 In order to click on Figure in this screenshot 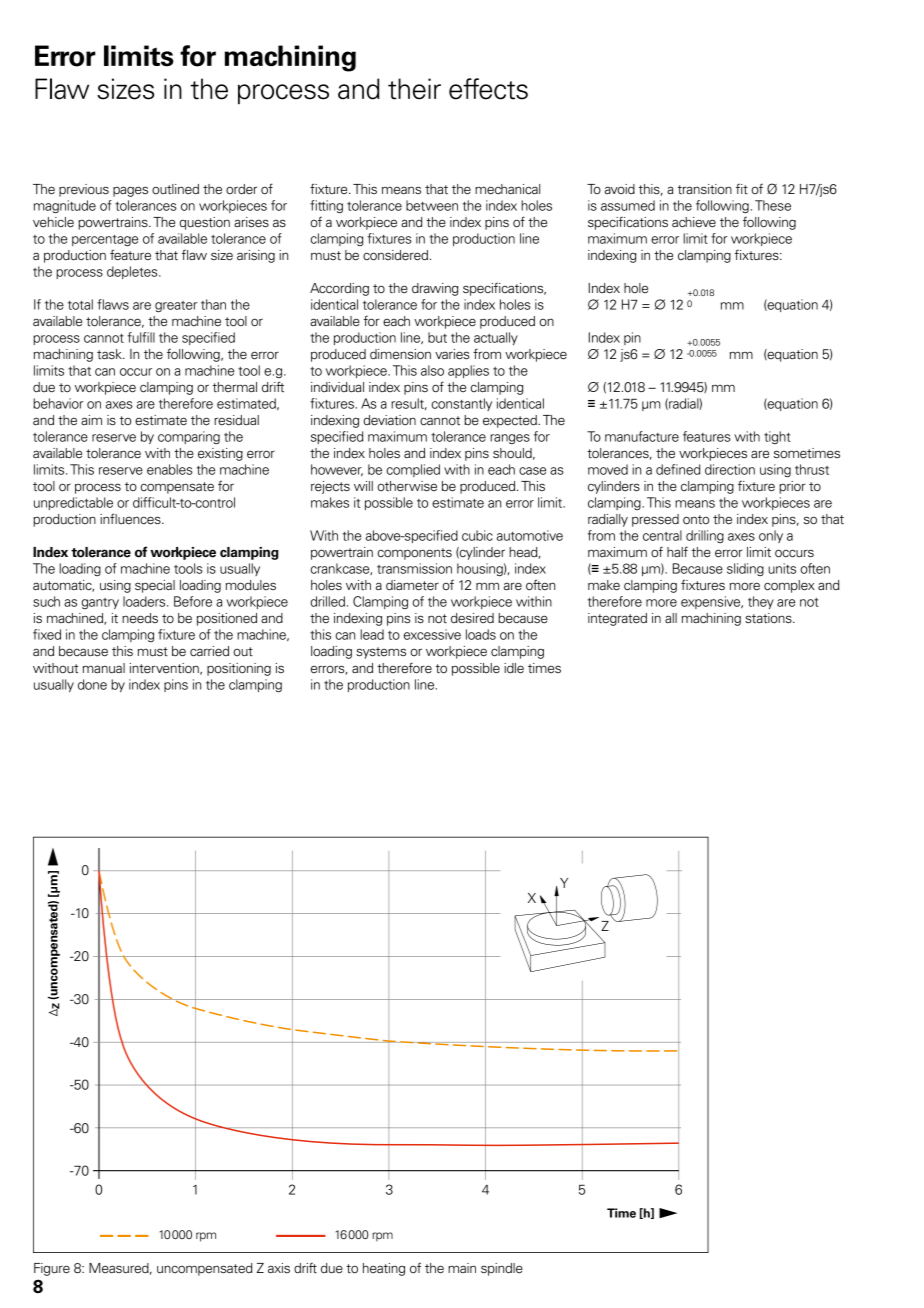, I will do `click(52, 1269)`.
